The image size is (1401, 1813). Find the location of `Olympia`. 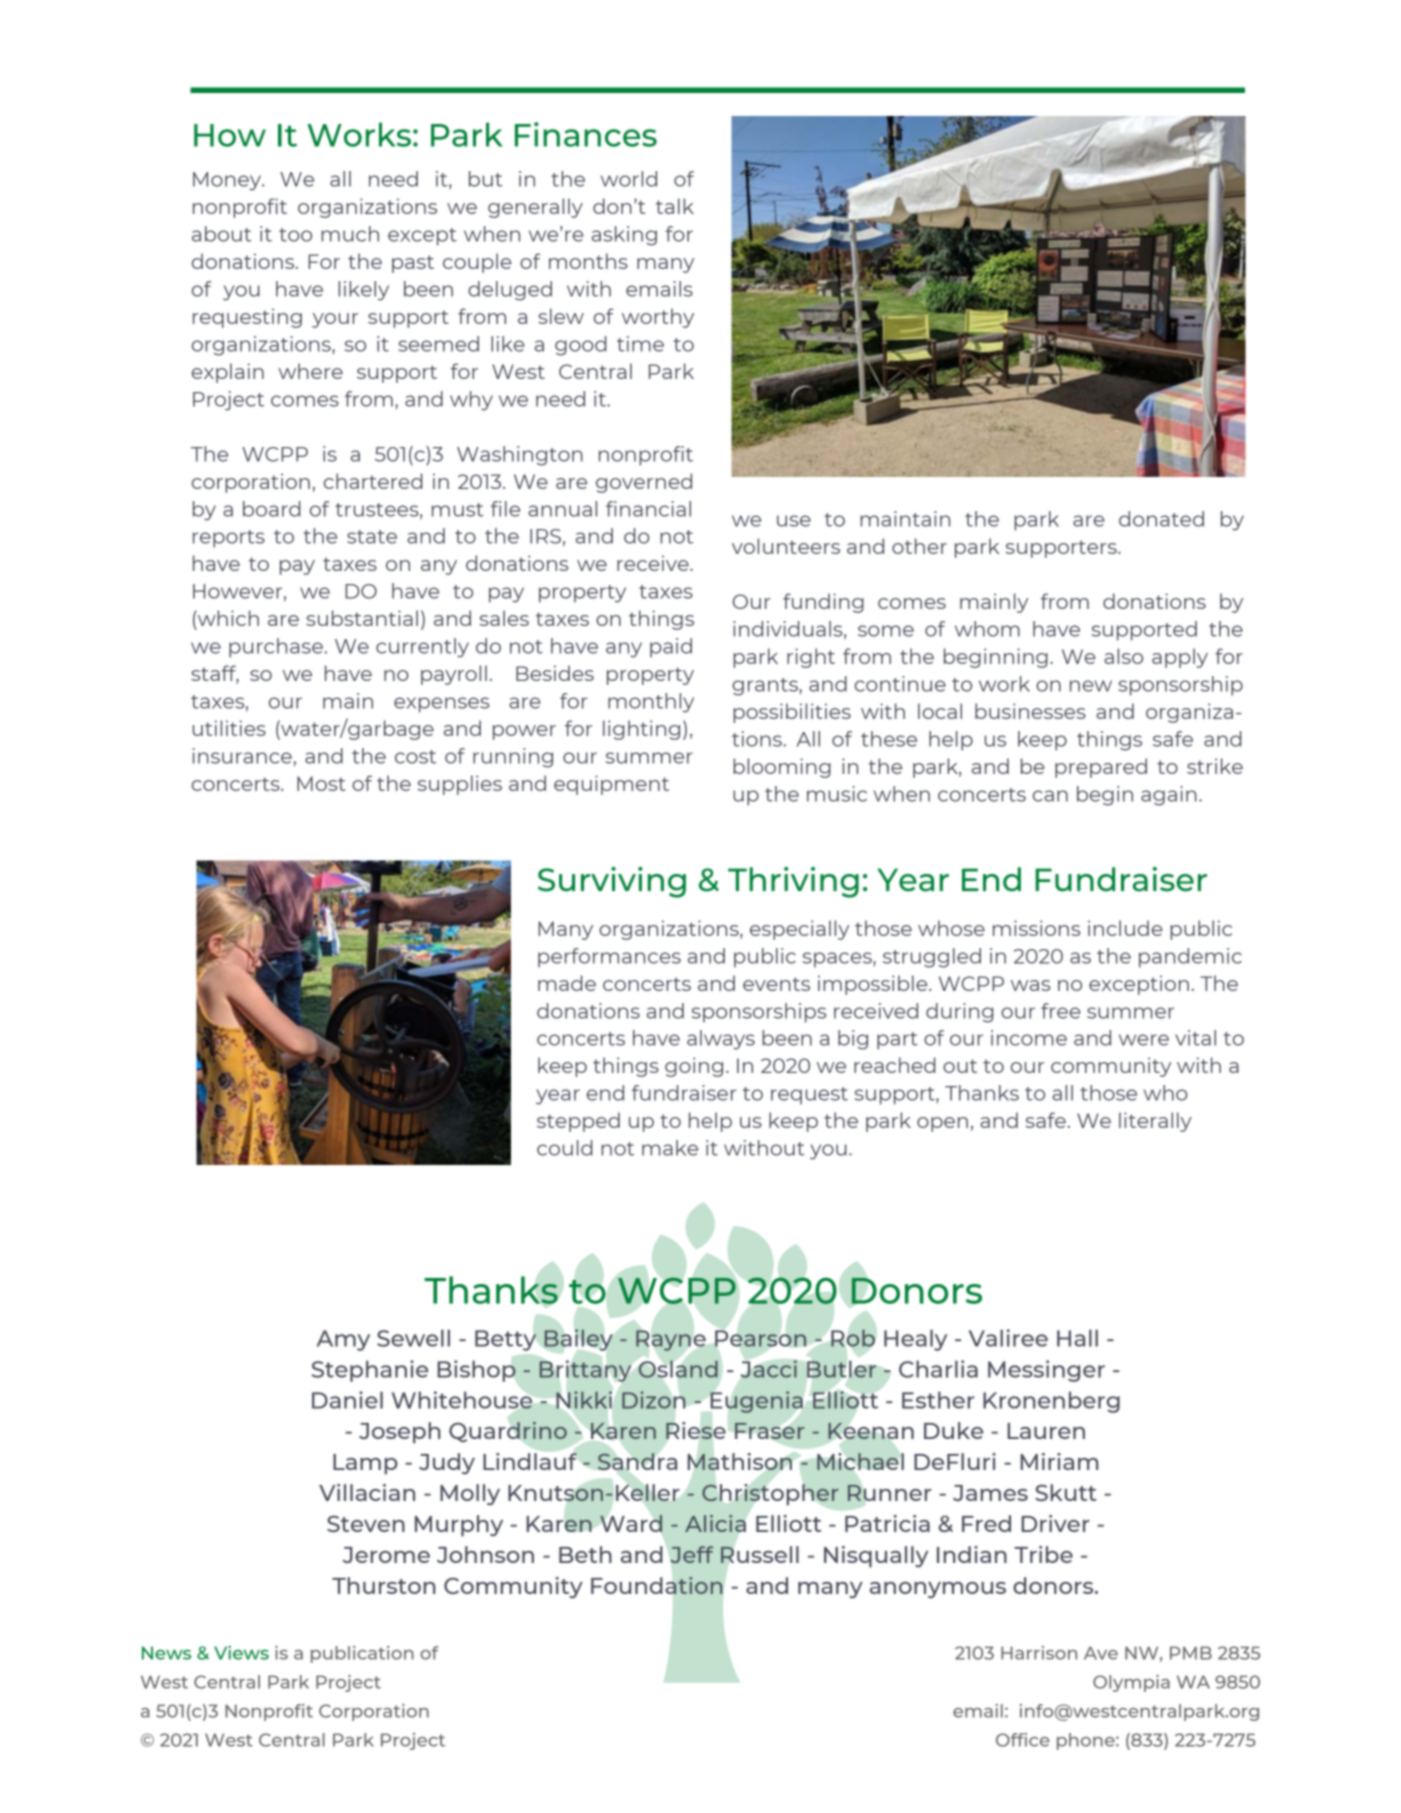

Olympia is located at coordinates (1131, 1683).
